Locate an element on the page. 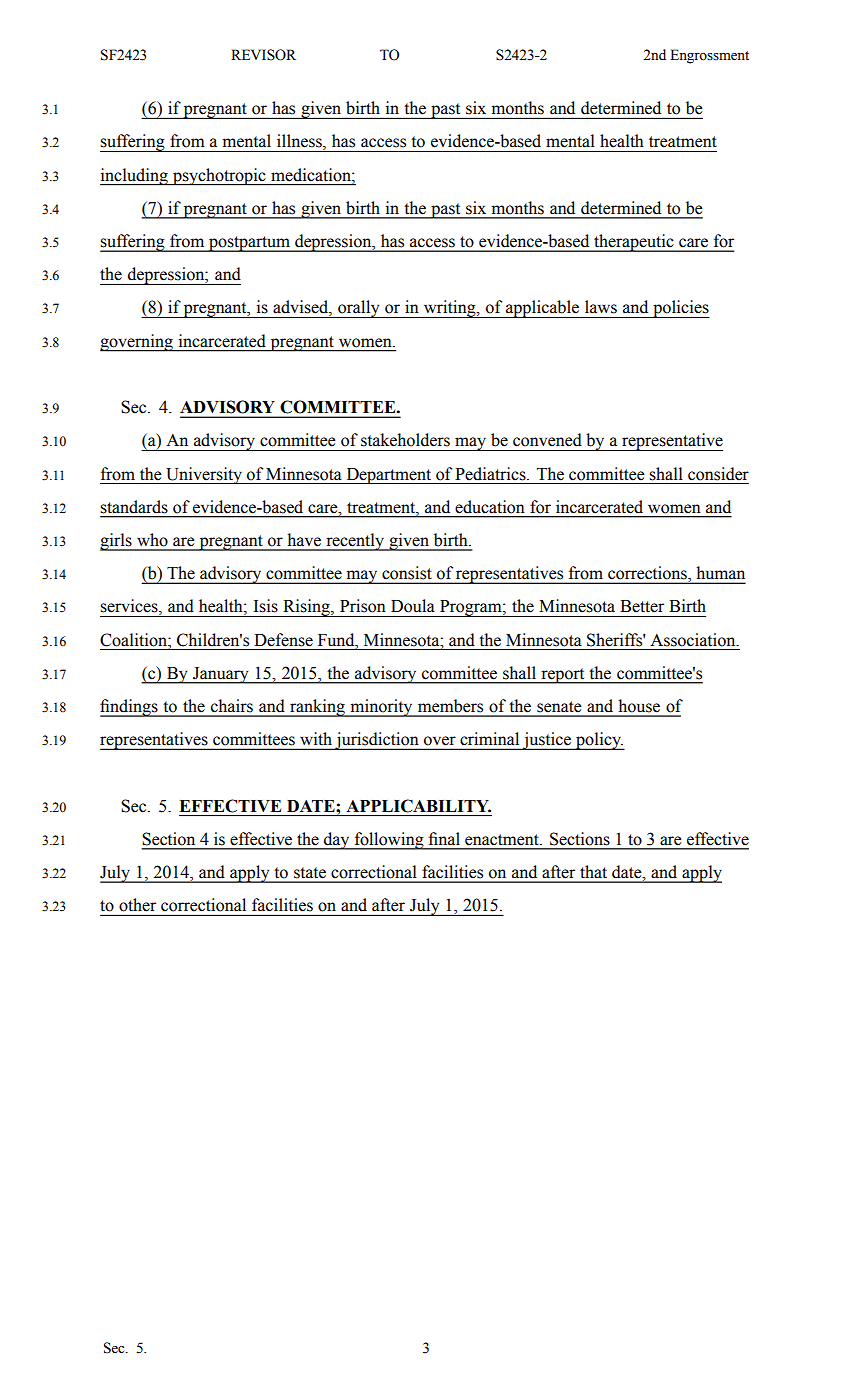 Image resolution: width=849 pixels, height=1400 pixels. policy is located at coordinates (598, 741).
